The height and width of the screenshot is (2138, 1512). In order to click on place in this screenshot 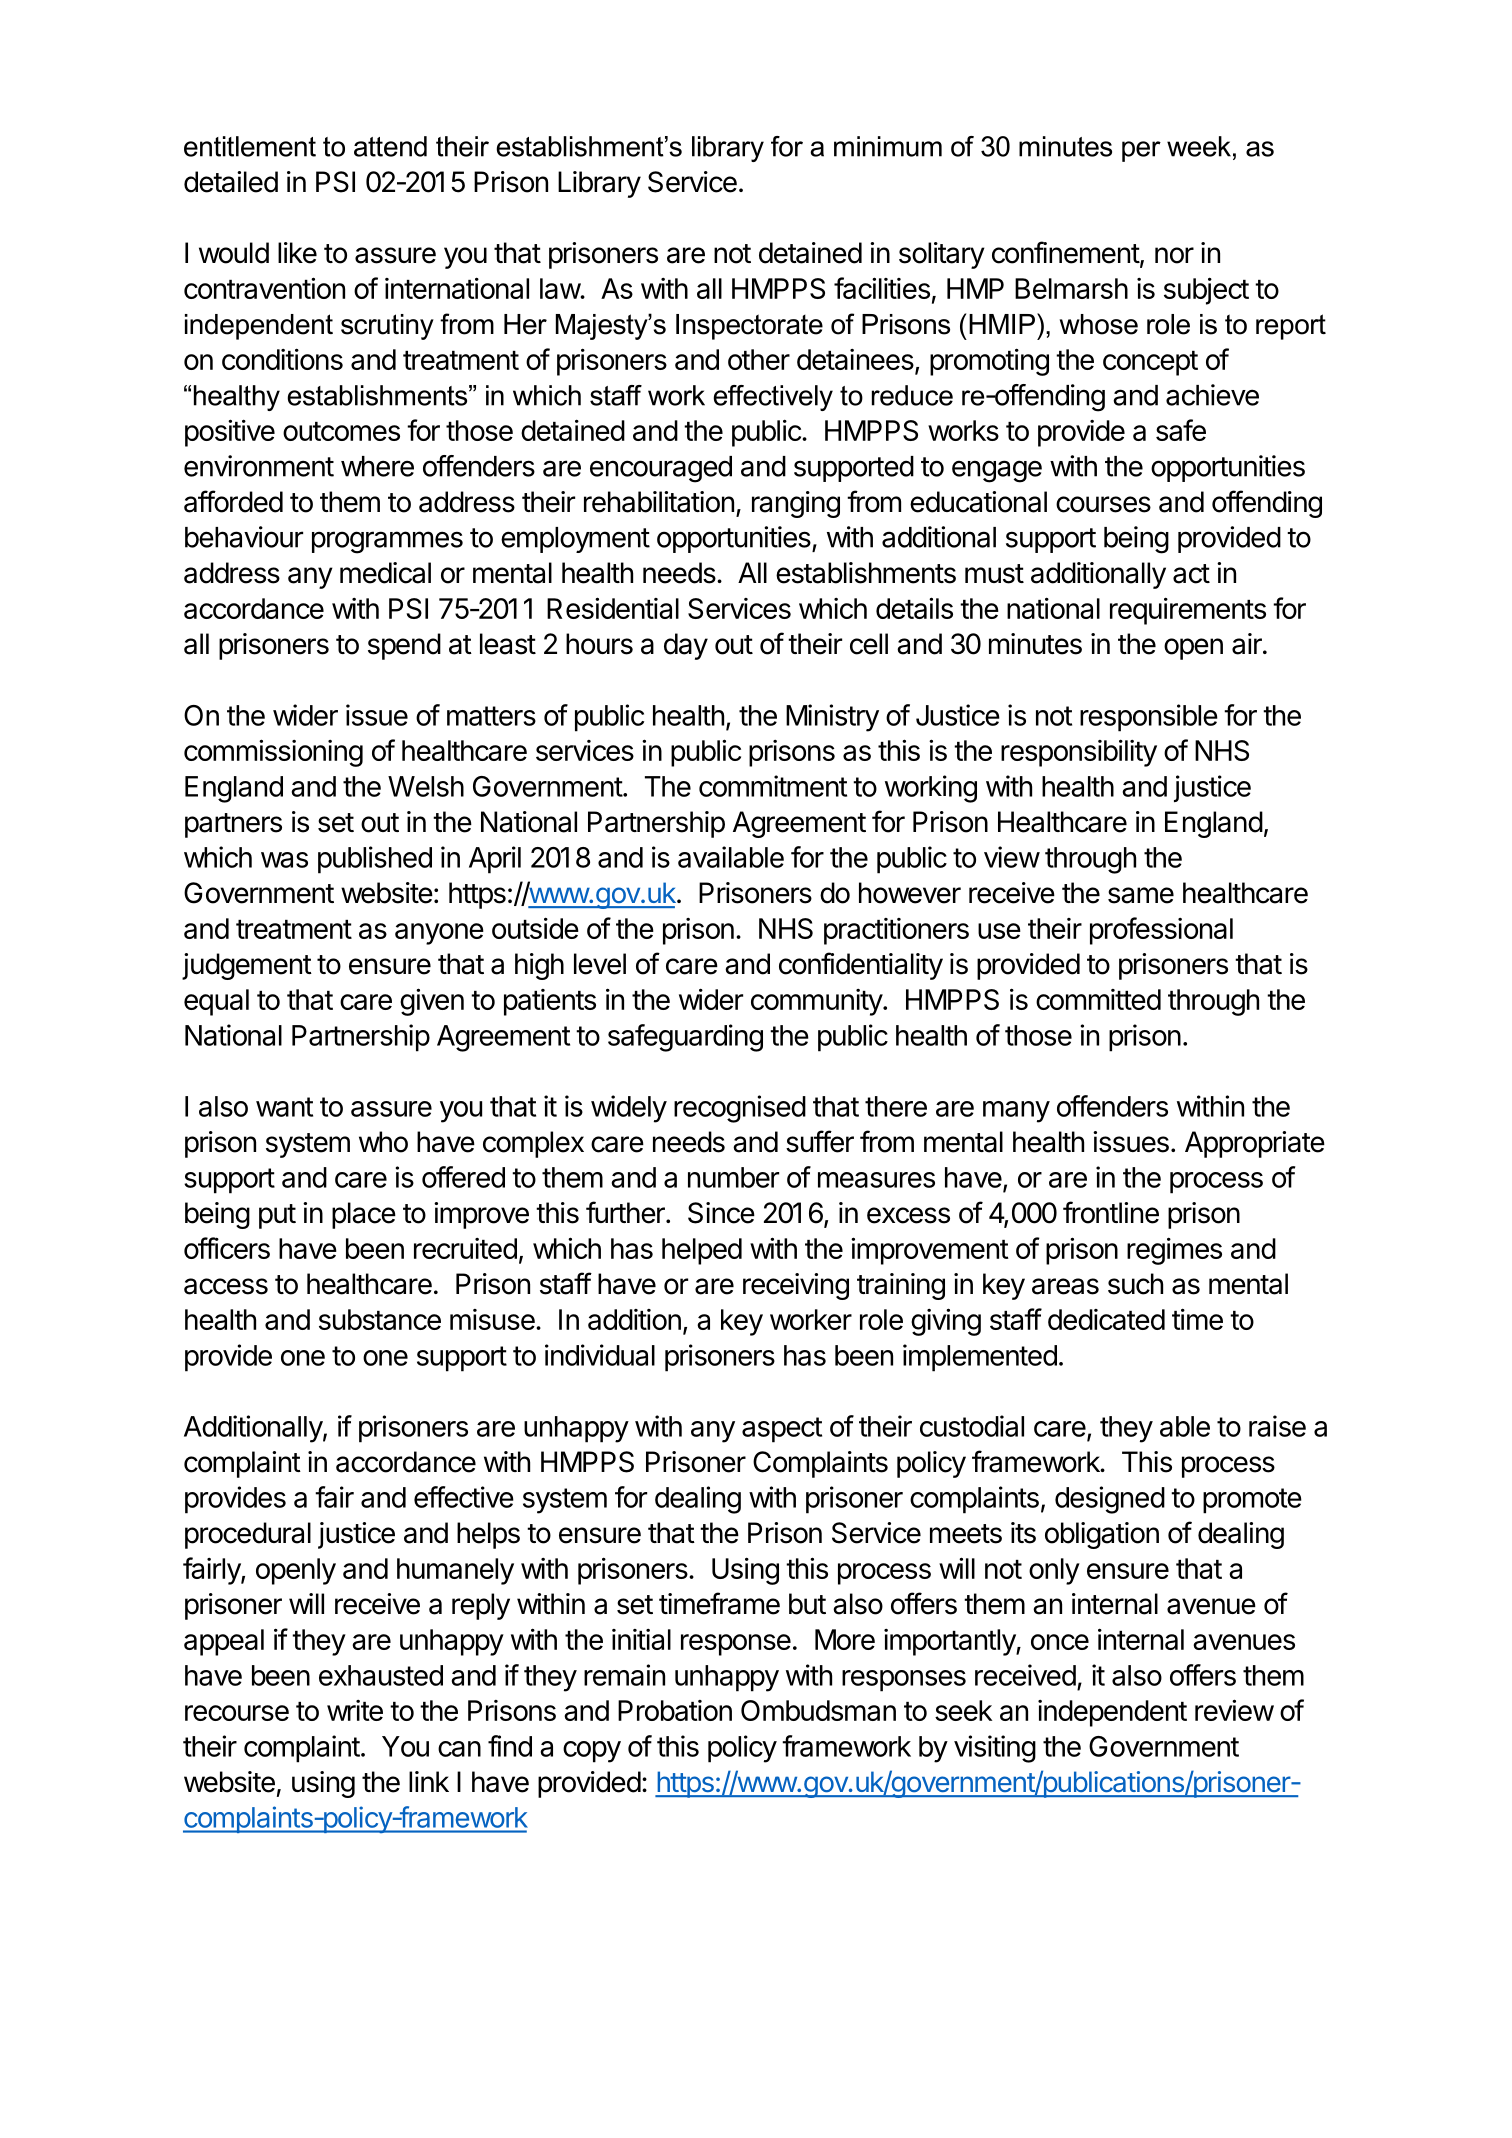, I will do `click(364, 1215)`.
